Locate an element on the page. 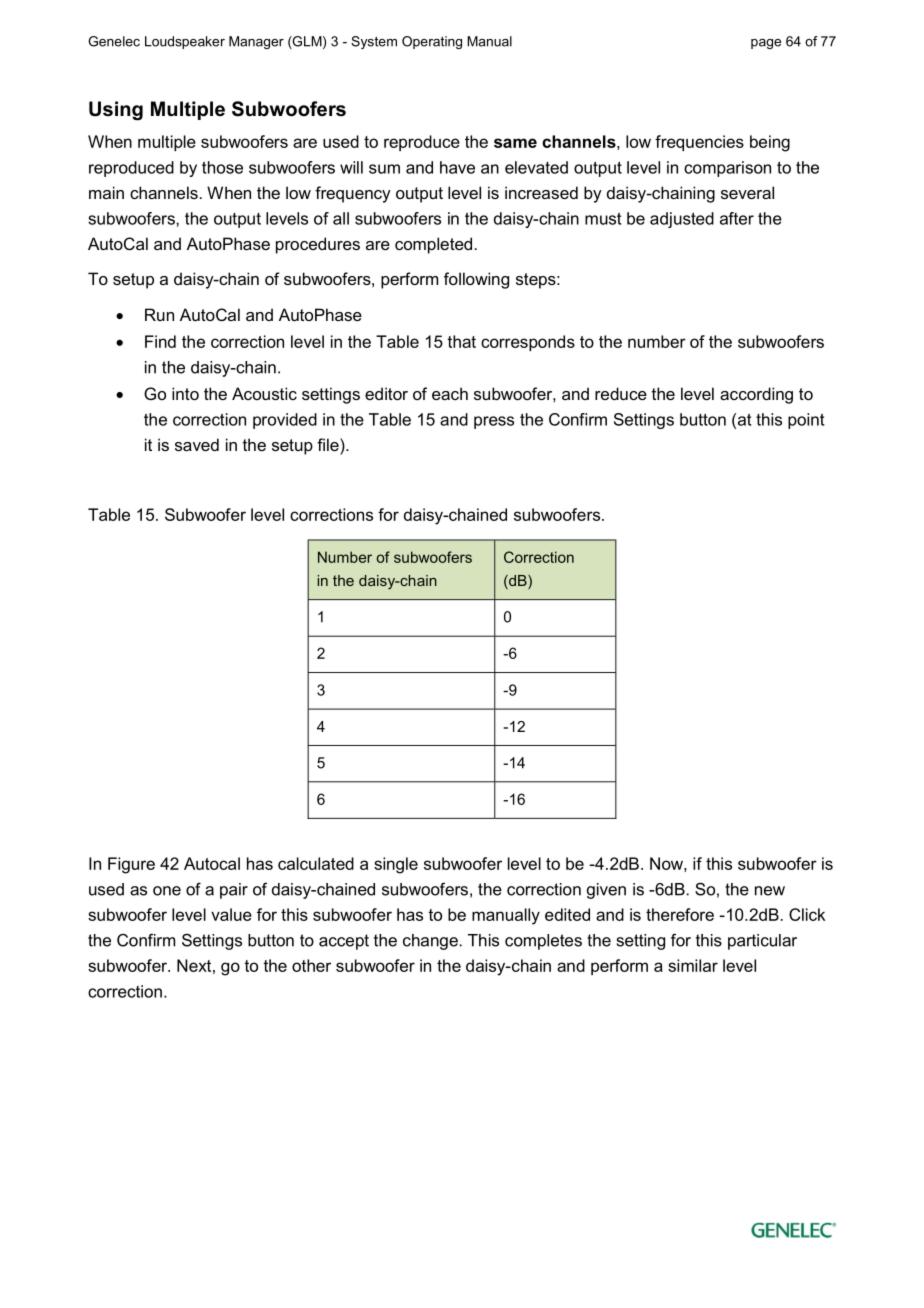 This image has height=1308, width=924. Loudspeaker is located at coordinates (185, 42).
